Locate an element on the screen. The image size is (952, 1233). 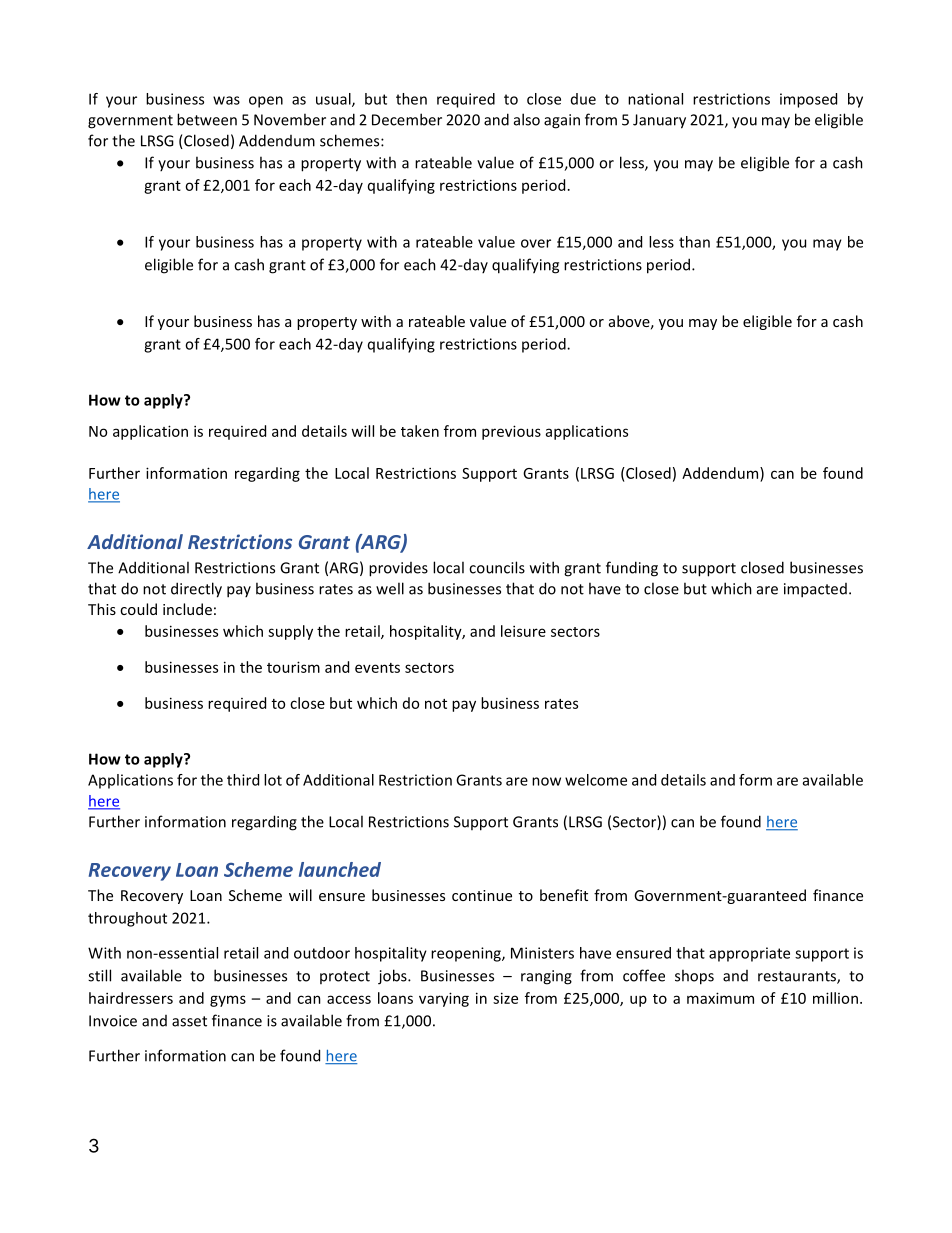
taken is located at coordinates (420, 431).
